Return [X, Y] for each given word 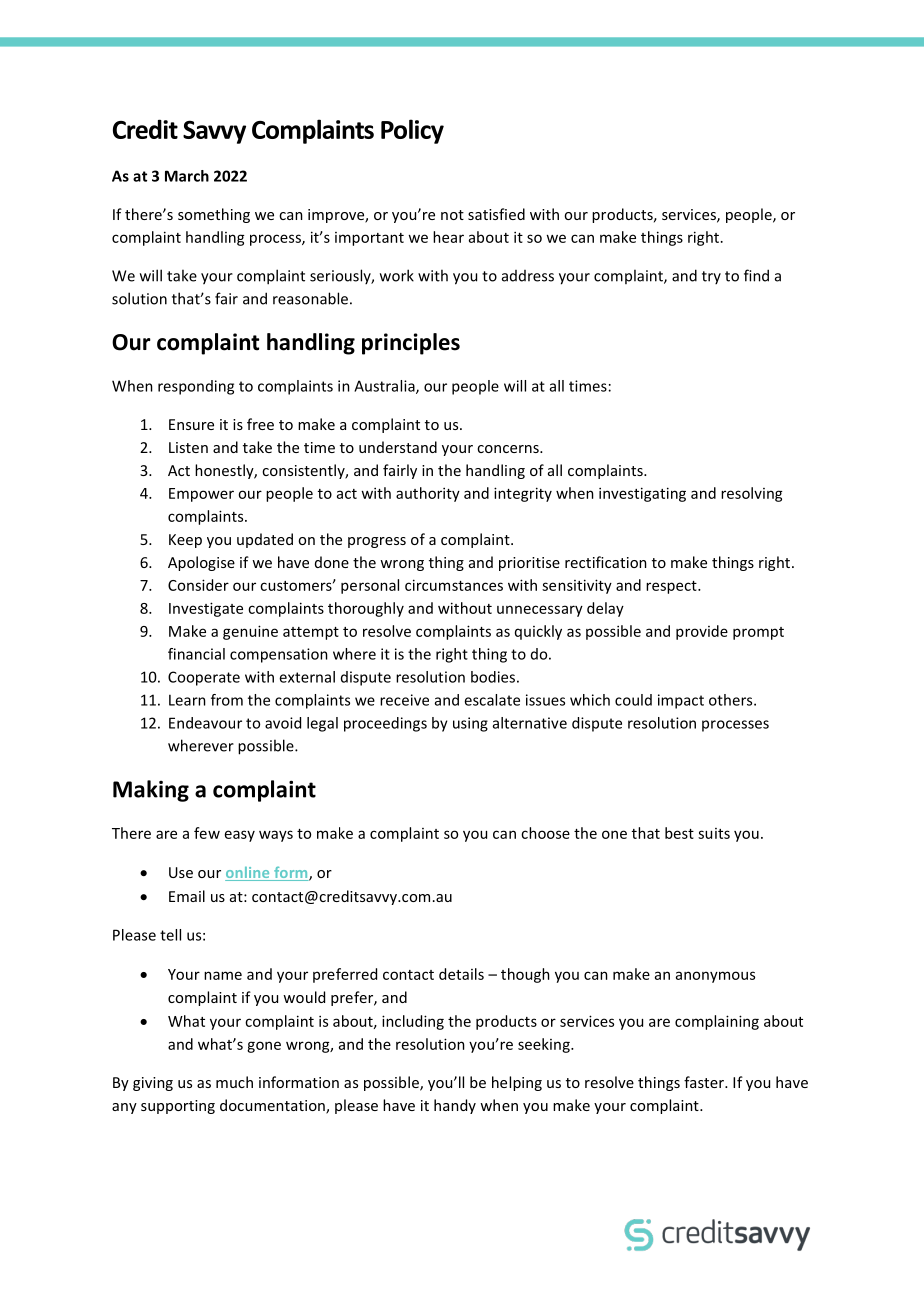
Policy [412, 131]
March [187, 176]
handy [455, 1106]
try [711, 277]
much [234, 1082]
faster [705, 1082]
